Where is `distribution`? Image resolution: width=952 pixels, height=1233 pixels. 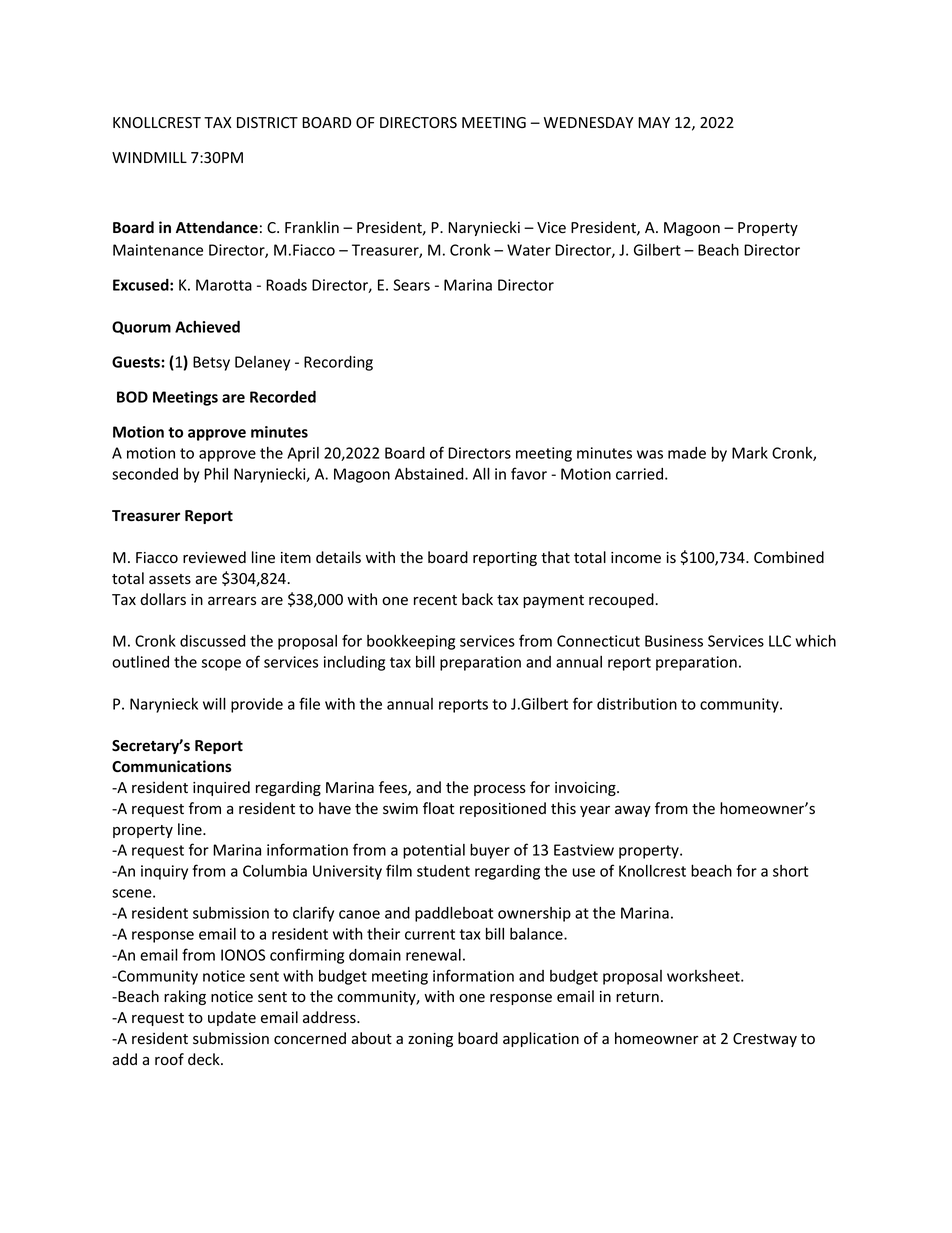
distribution is located at coordinates (637, 704).
